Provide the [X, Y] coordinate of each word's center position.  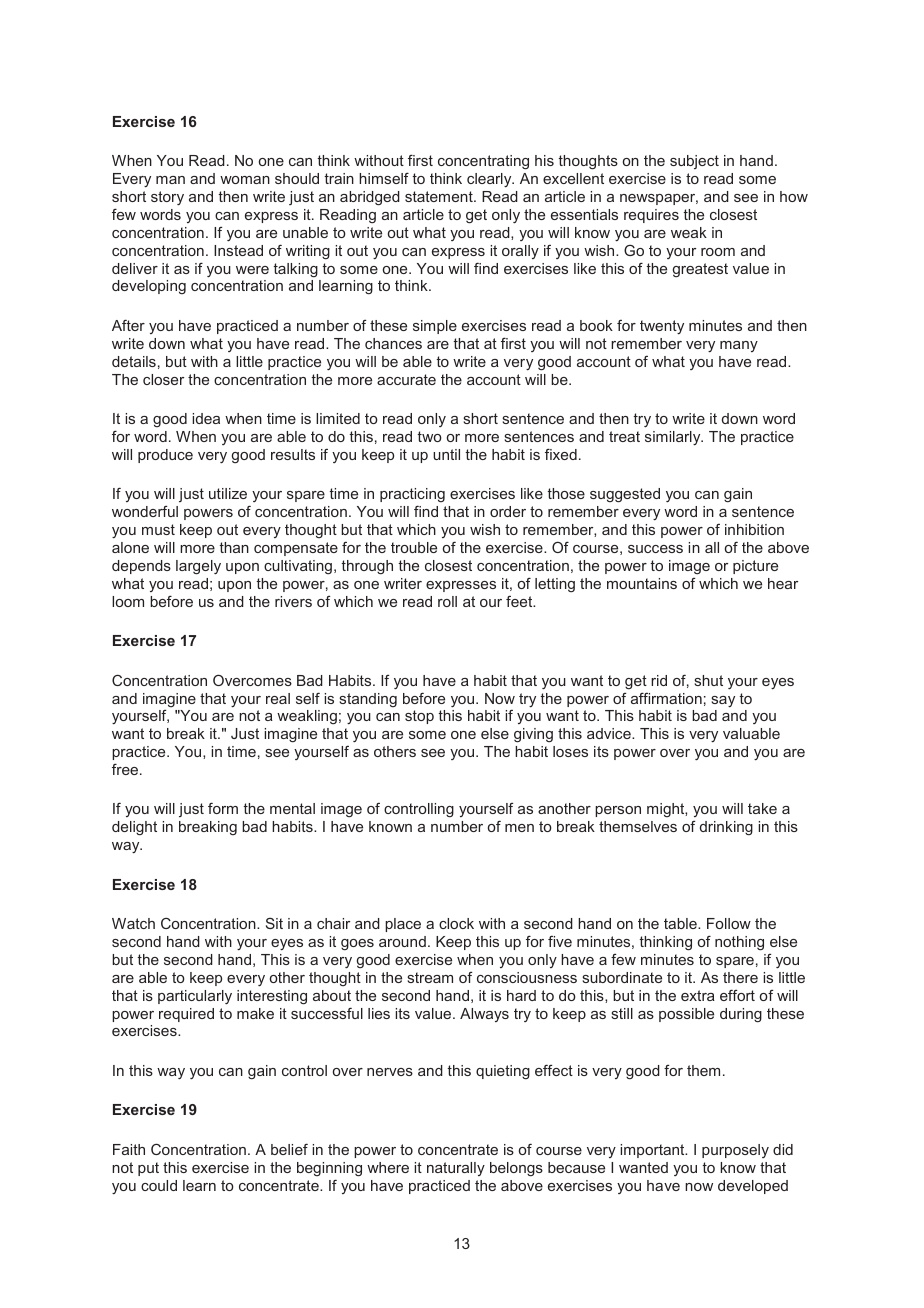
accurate [406, 379]
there [740, 977]
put [148, 1169]
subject [694, 162]
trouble [414, 547]
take [762, 808]
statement [440, 196]
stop [419, 717]
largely [198, 567]
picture [755, 567]
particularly [195, 997]
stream [430, 977]
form [223, 808]
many [739, 346]
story [167, 198]
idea [206, 418]
